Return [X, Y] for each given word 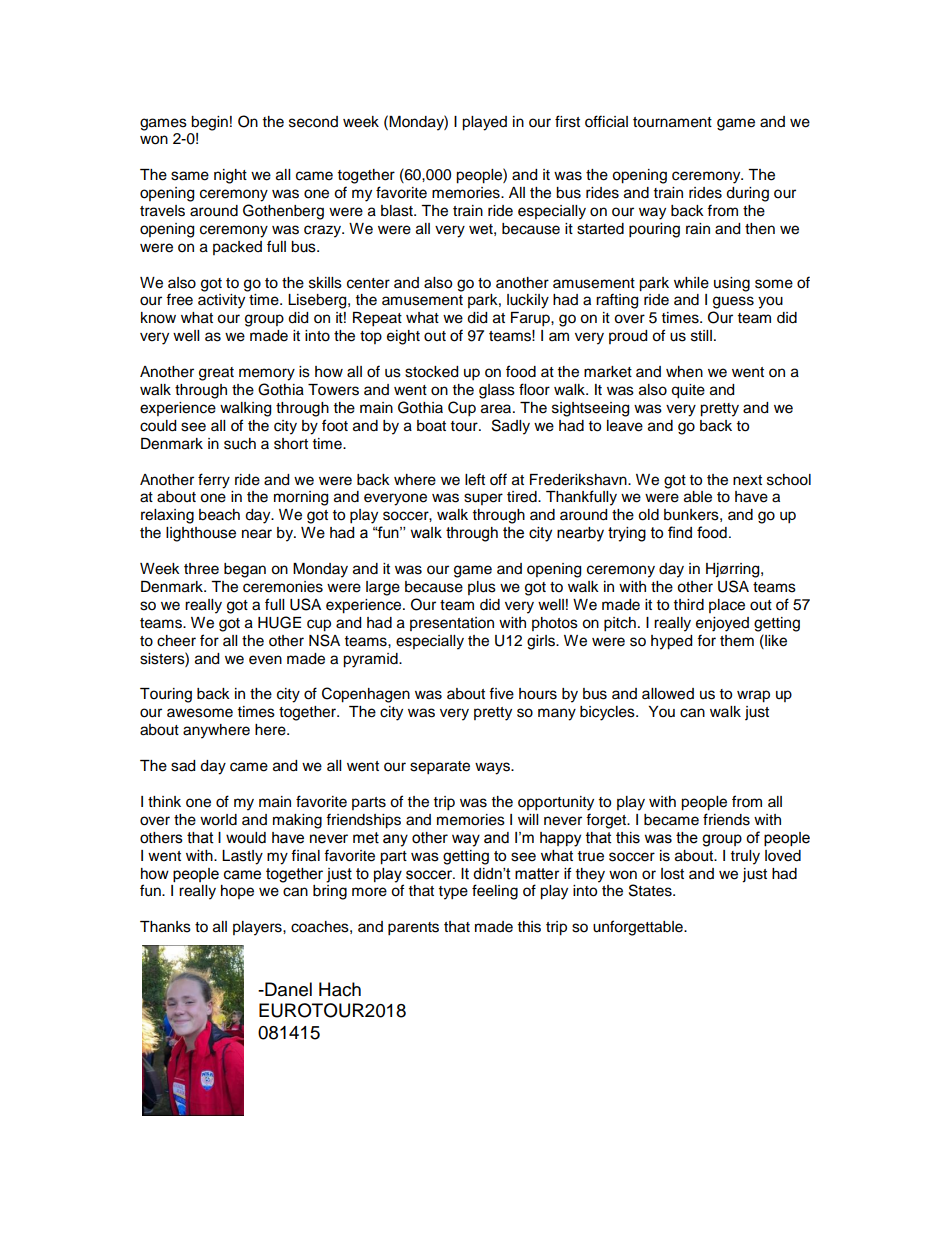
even [265, 660]
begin [209, 123]
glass [497, 391]
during [747, 194]
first [567, 121]
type [453, 893]
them [737, 641]
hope [237, 892]
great [216, 374]
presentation [452, 624]
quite [688, 391]
